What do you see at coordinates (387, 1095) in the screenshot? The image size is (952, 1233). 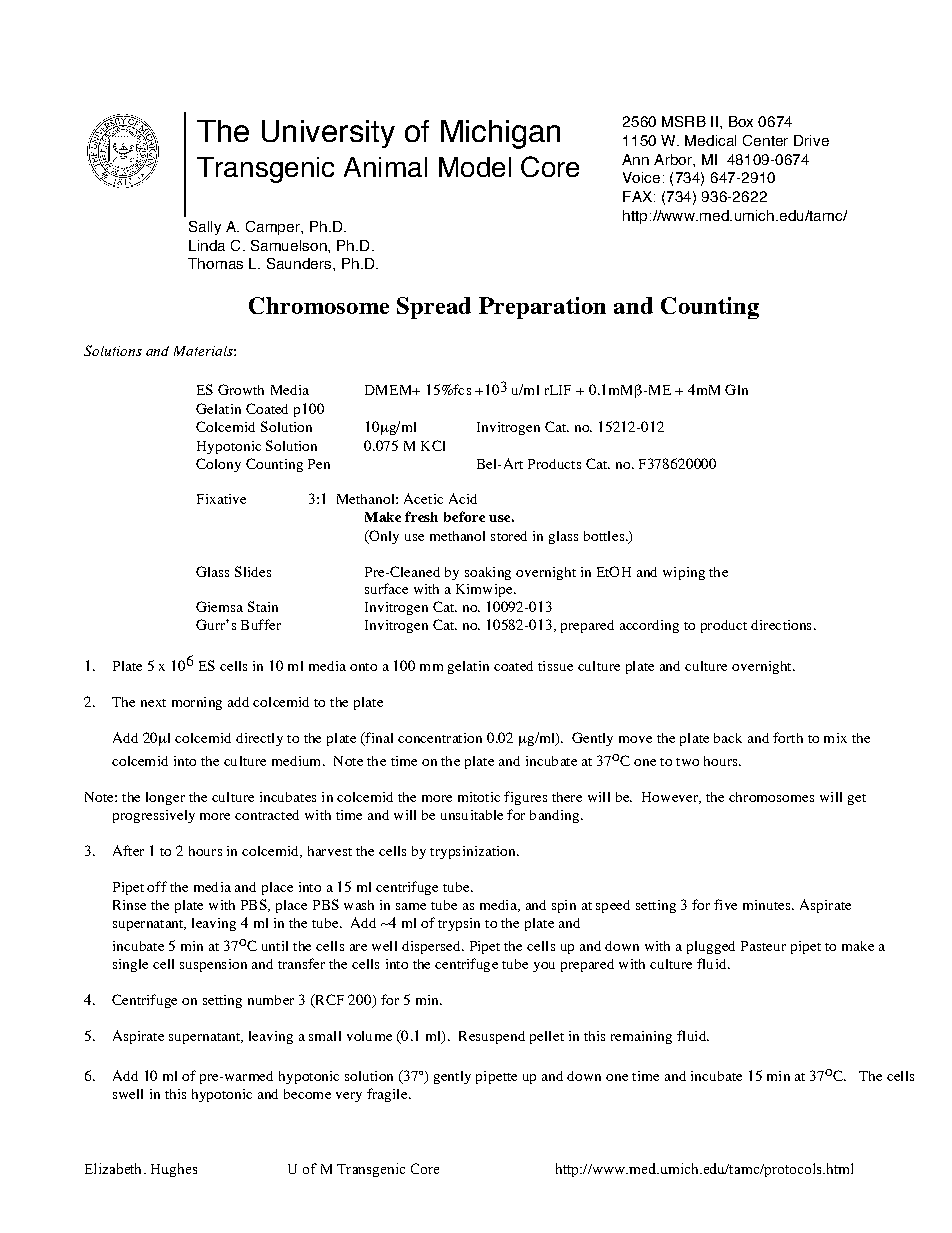 I see `fragile` at bounding box center [387, 1095].
